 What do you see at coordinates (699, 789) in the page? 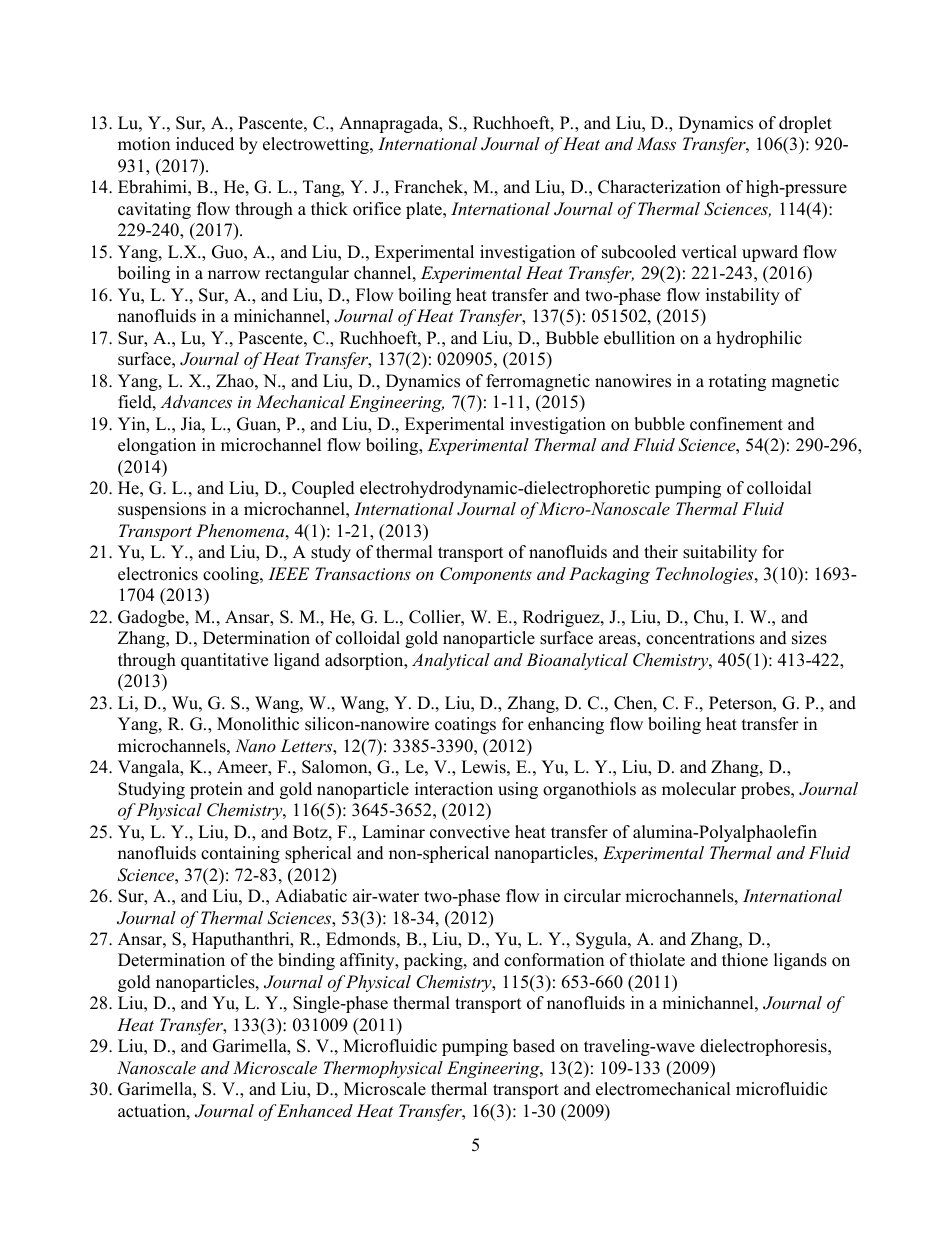
I see `molecular` at bounding box center [699, 789].
